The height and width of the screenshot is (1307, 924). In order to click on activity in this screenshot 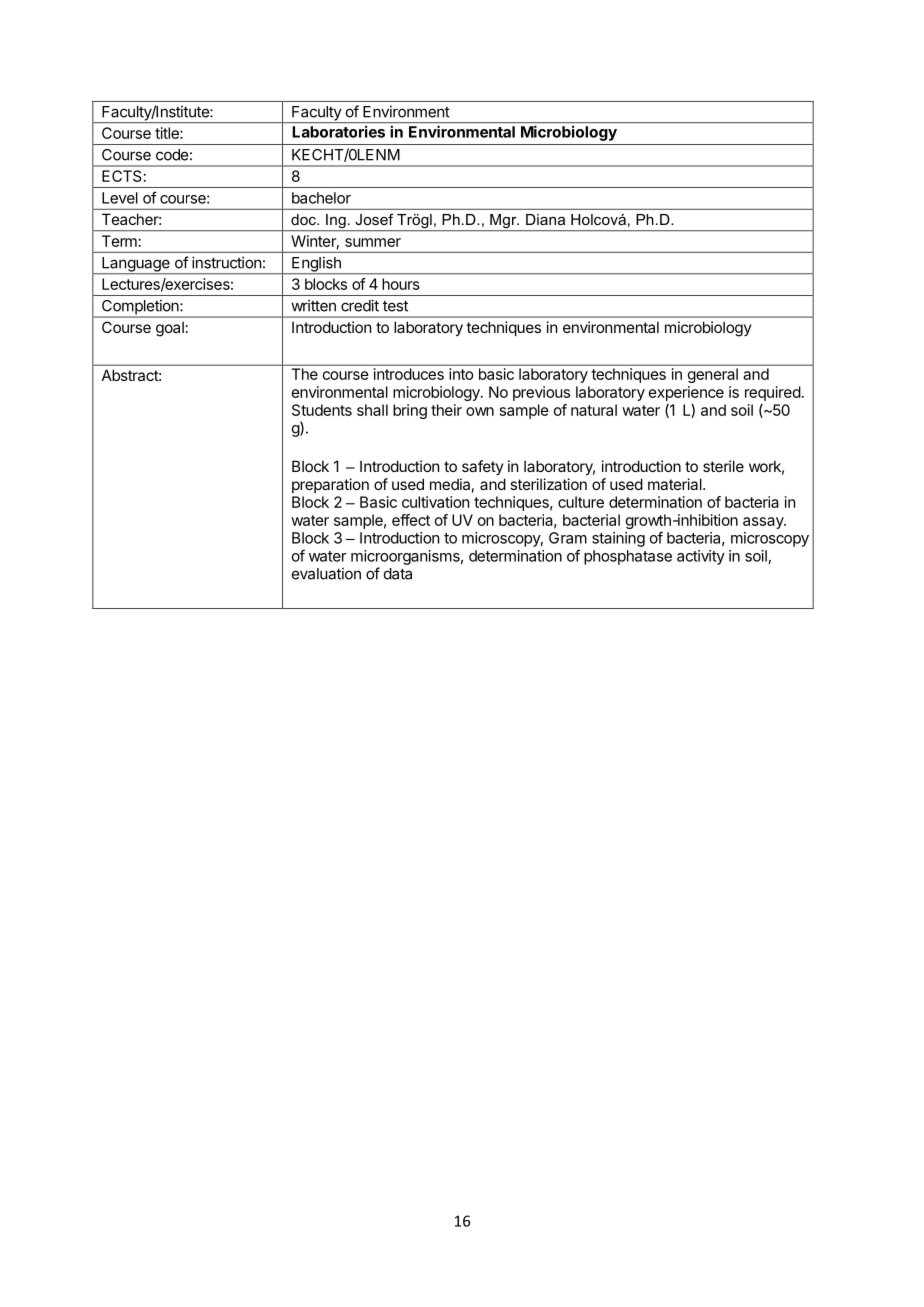, I will do `click(701, 557)`.
